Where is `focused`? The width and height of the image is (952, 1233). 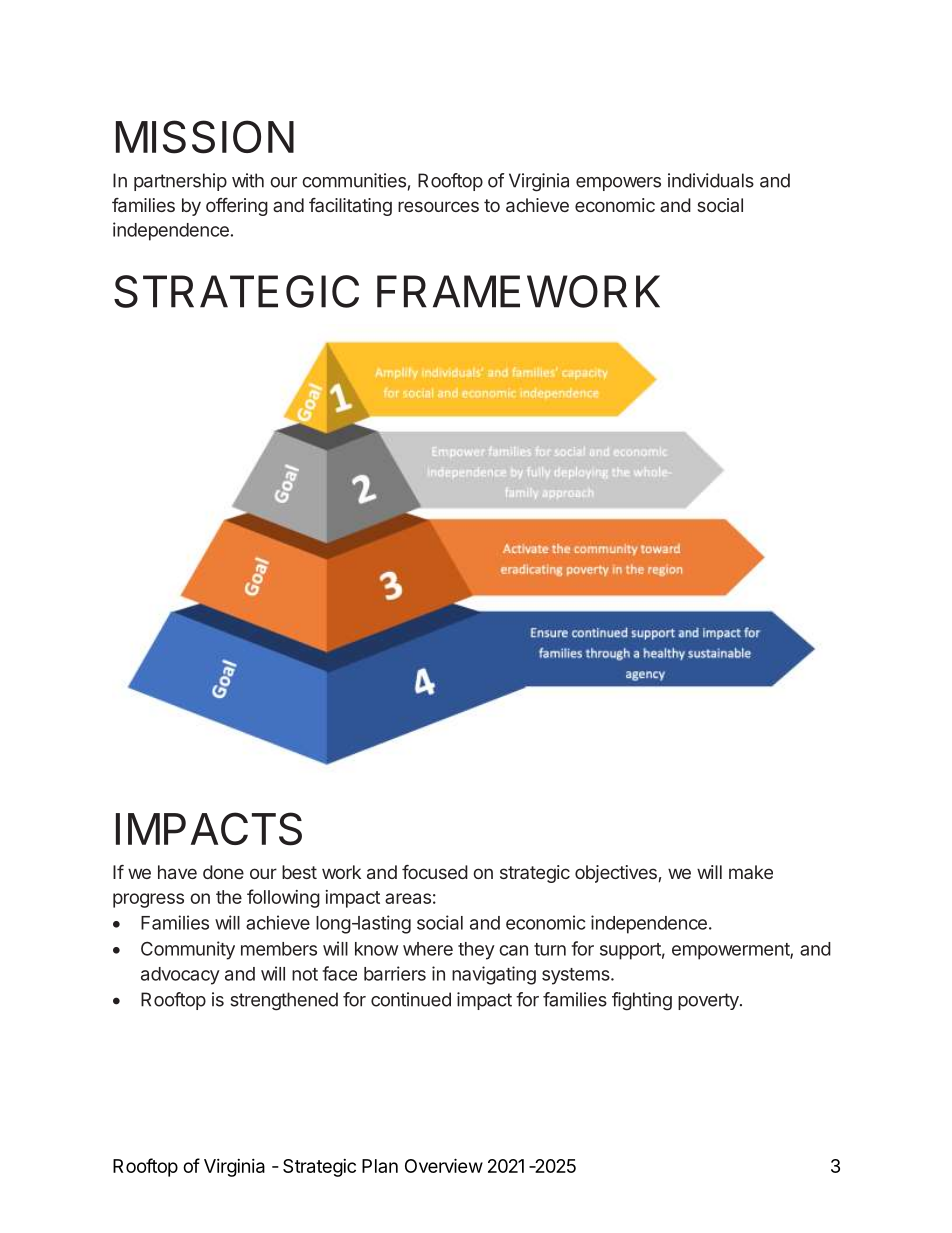 focused is located at coordinates (435, 872).
